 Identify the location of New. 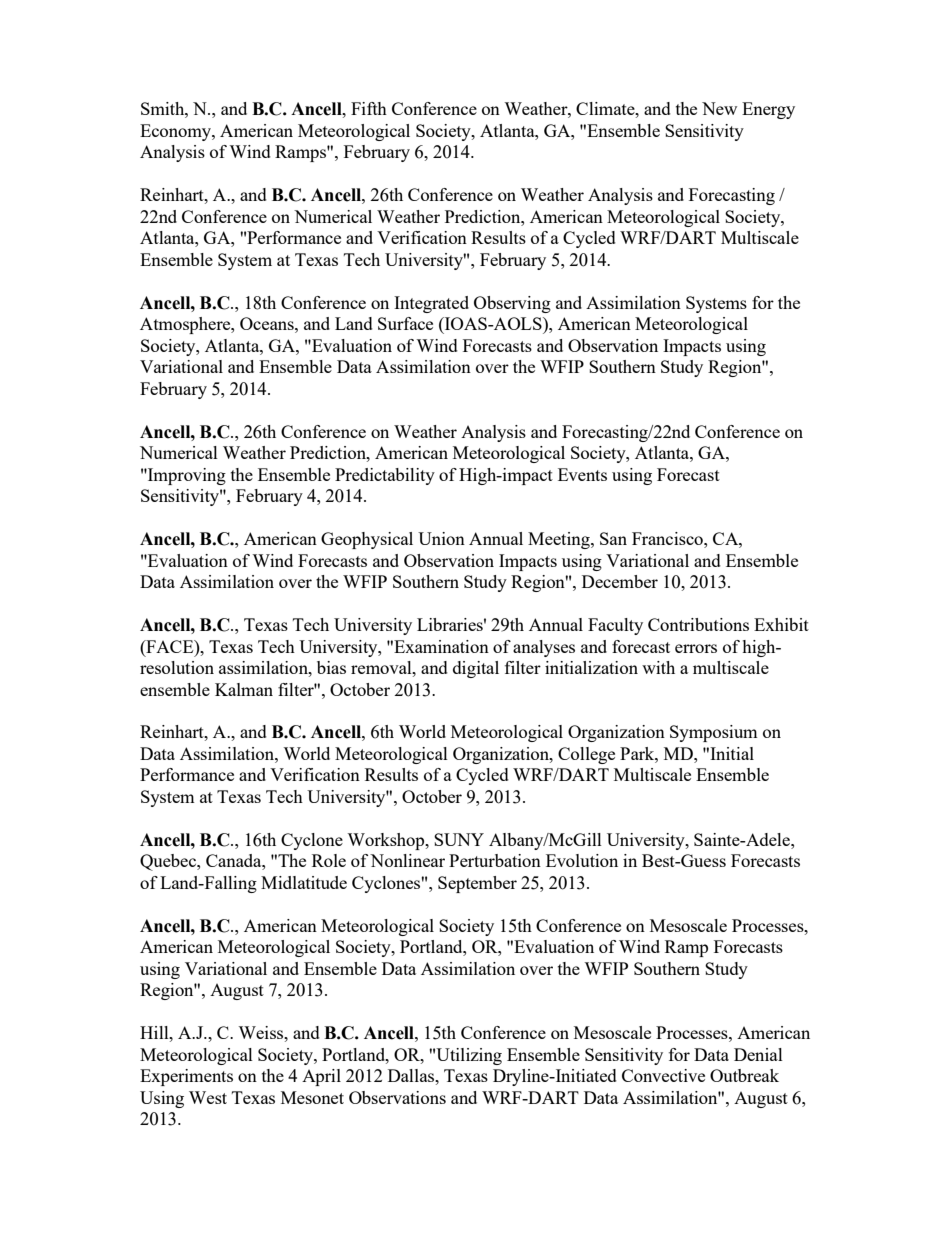
(719, 108).
